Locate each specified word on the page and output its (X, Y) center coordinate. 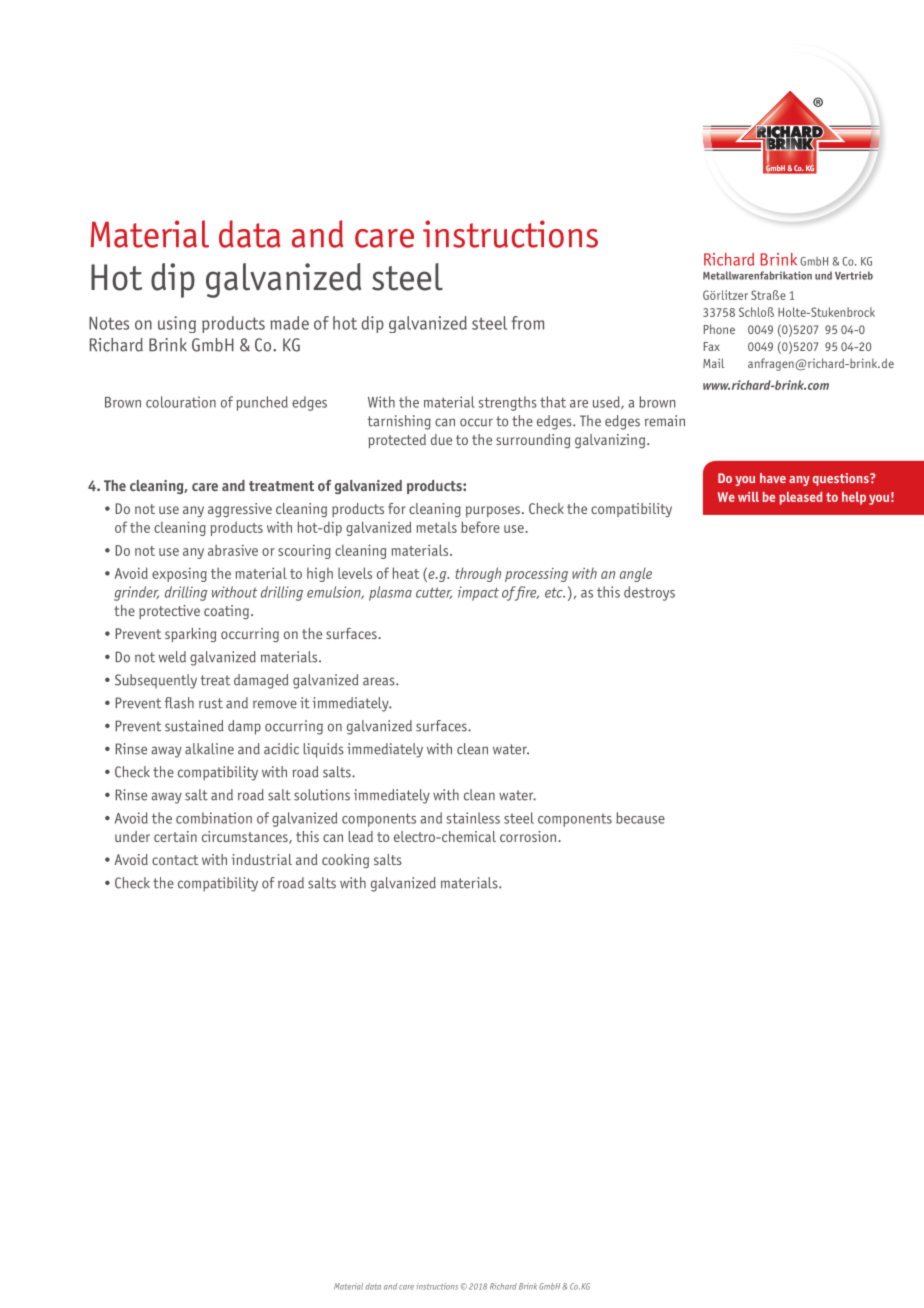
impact (478, 593)
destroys (649, 593)
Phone (719, 329)
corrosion (528, 836)
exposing (179, 575)
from (527, 323)
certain (175, 836)
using (177, 324)
